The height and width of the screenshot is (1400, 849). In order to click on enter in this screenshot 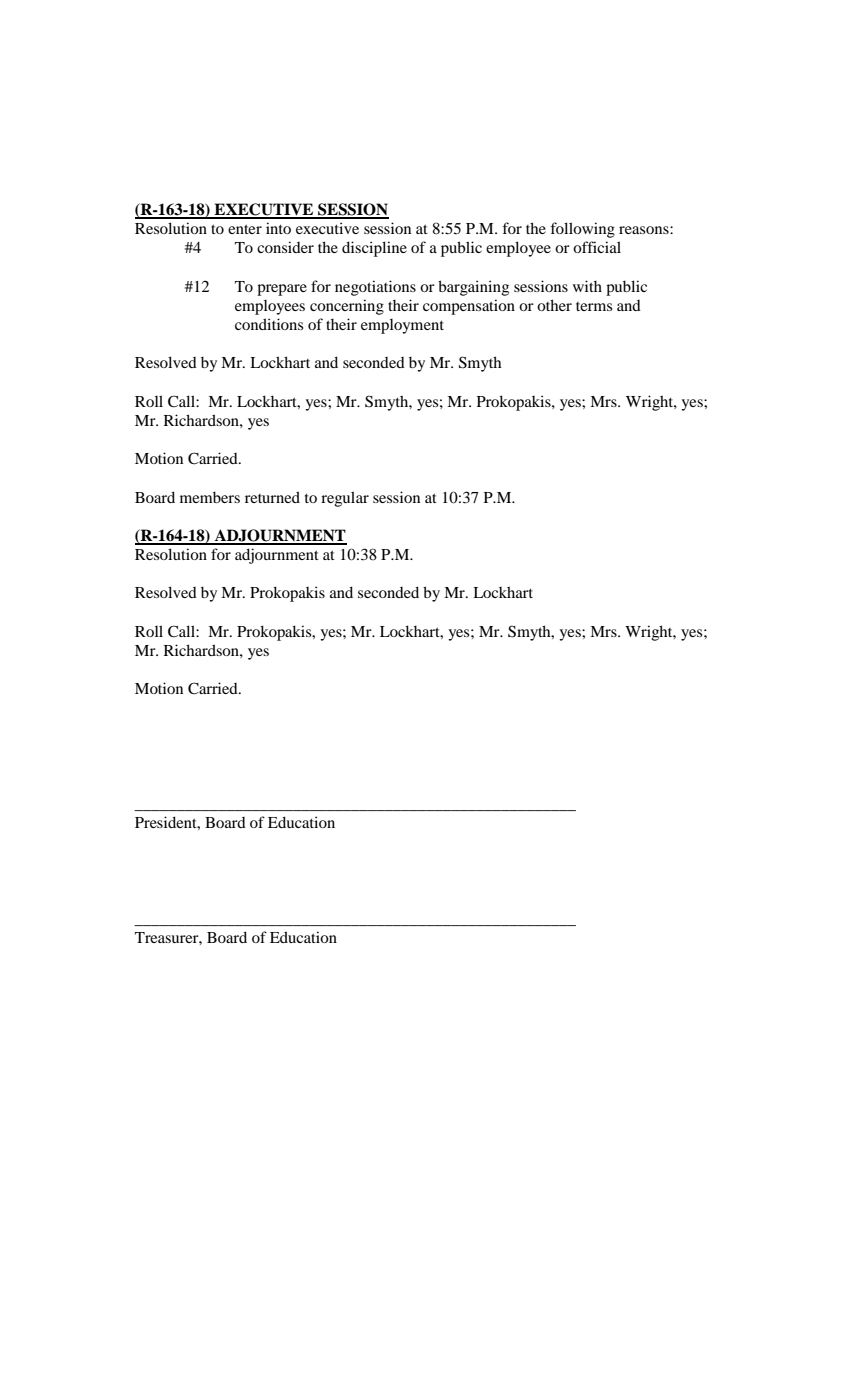, I will do `click(245, 229)`.
